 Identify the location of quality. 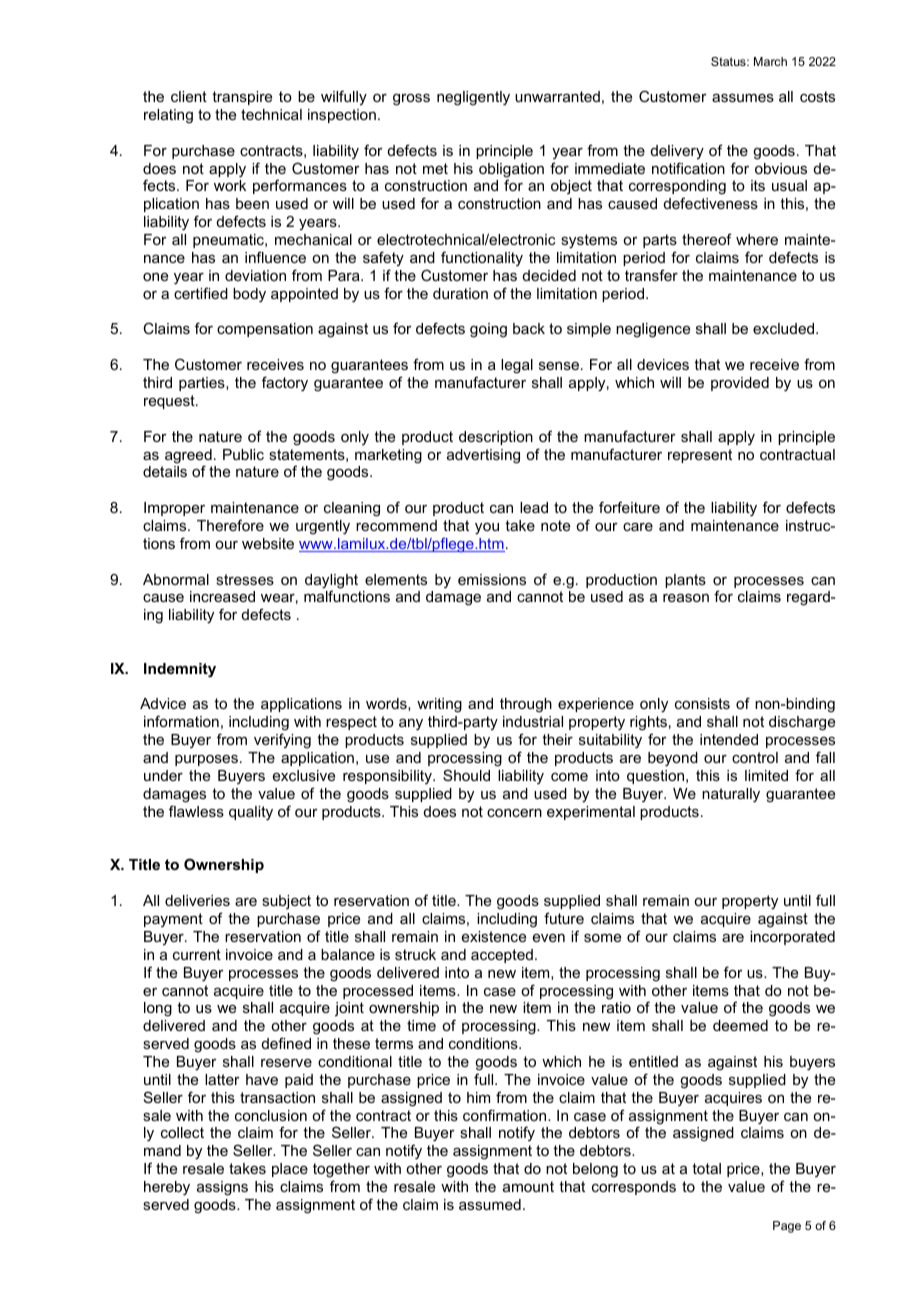
(251, 813).
